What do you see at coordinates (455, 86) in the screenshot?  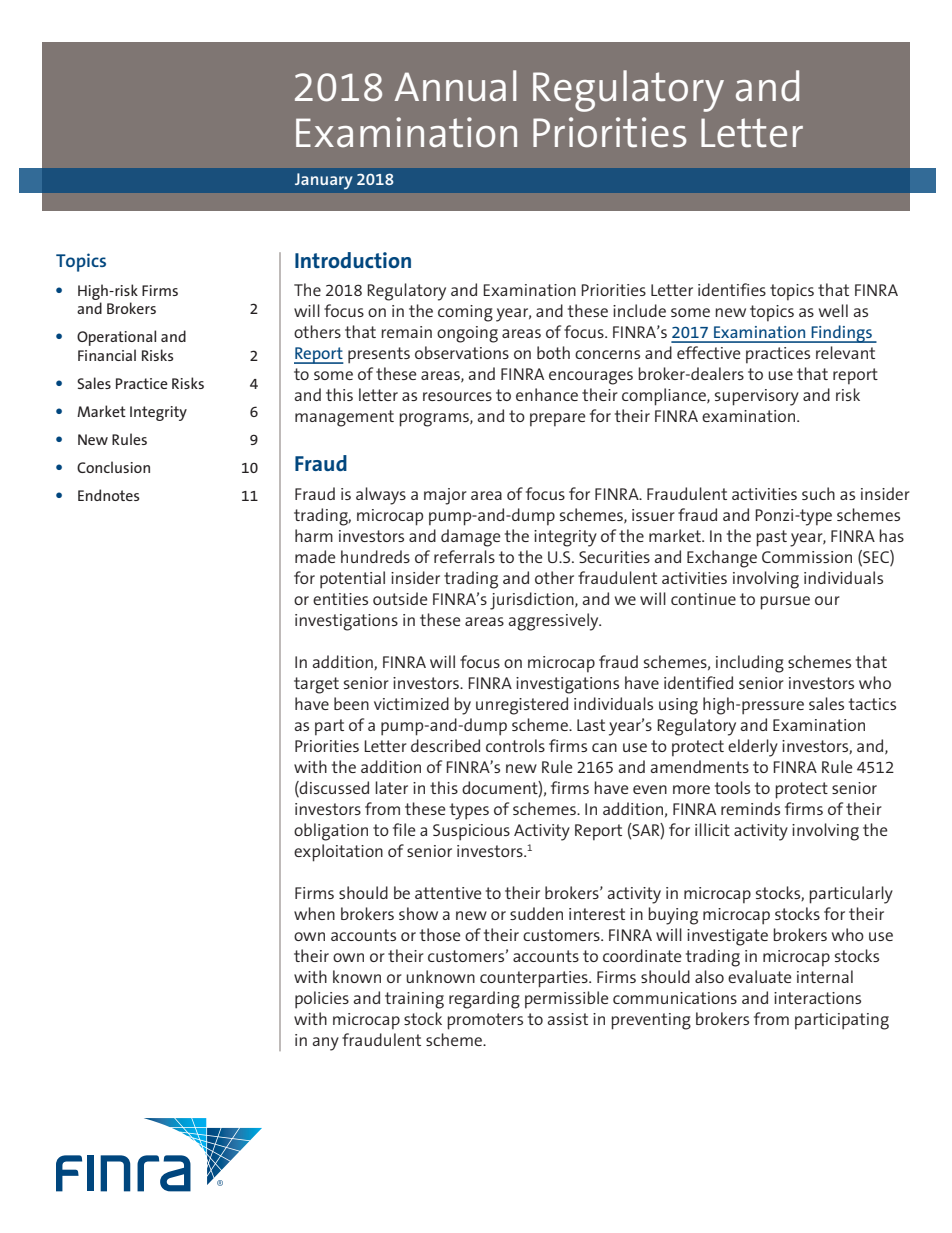 I see `Annual` at bounding box center [455, 86].
